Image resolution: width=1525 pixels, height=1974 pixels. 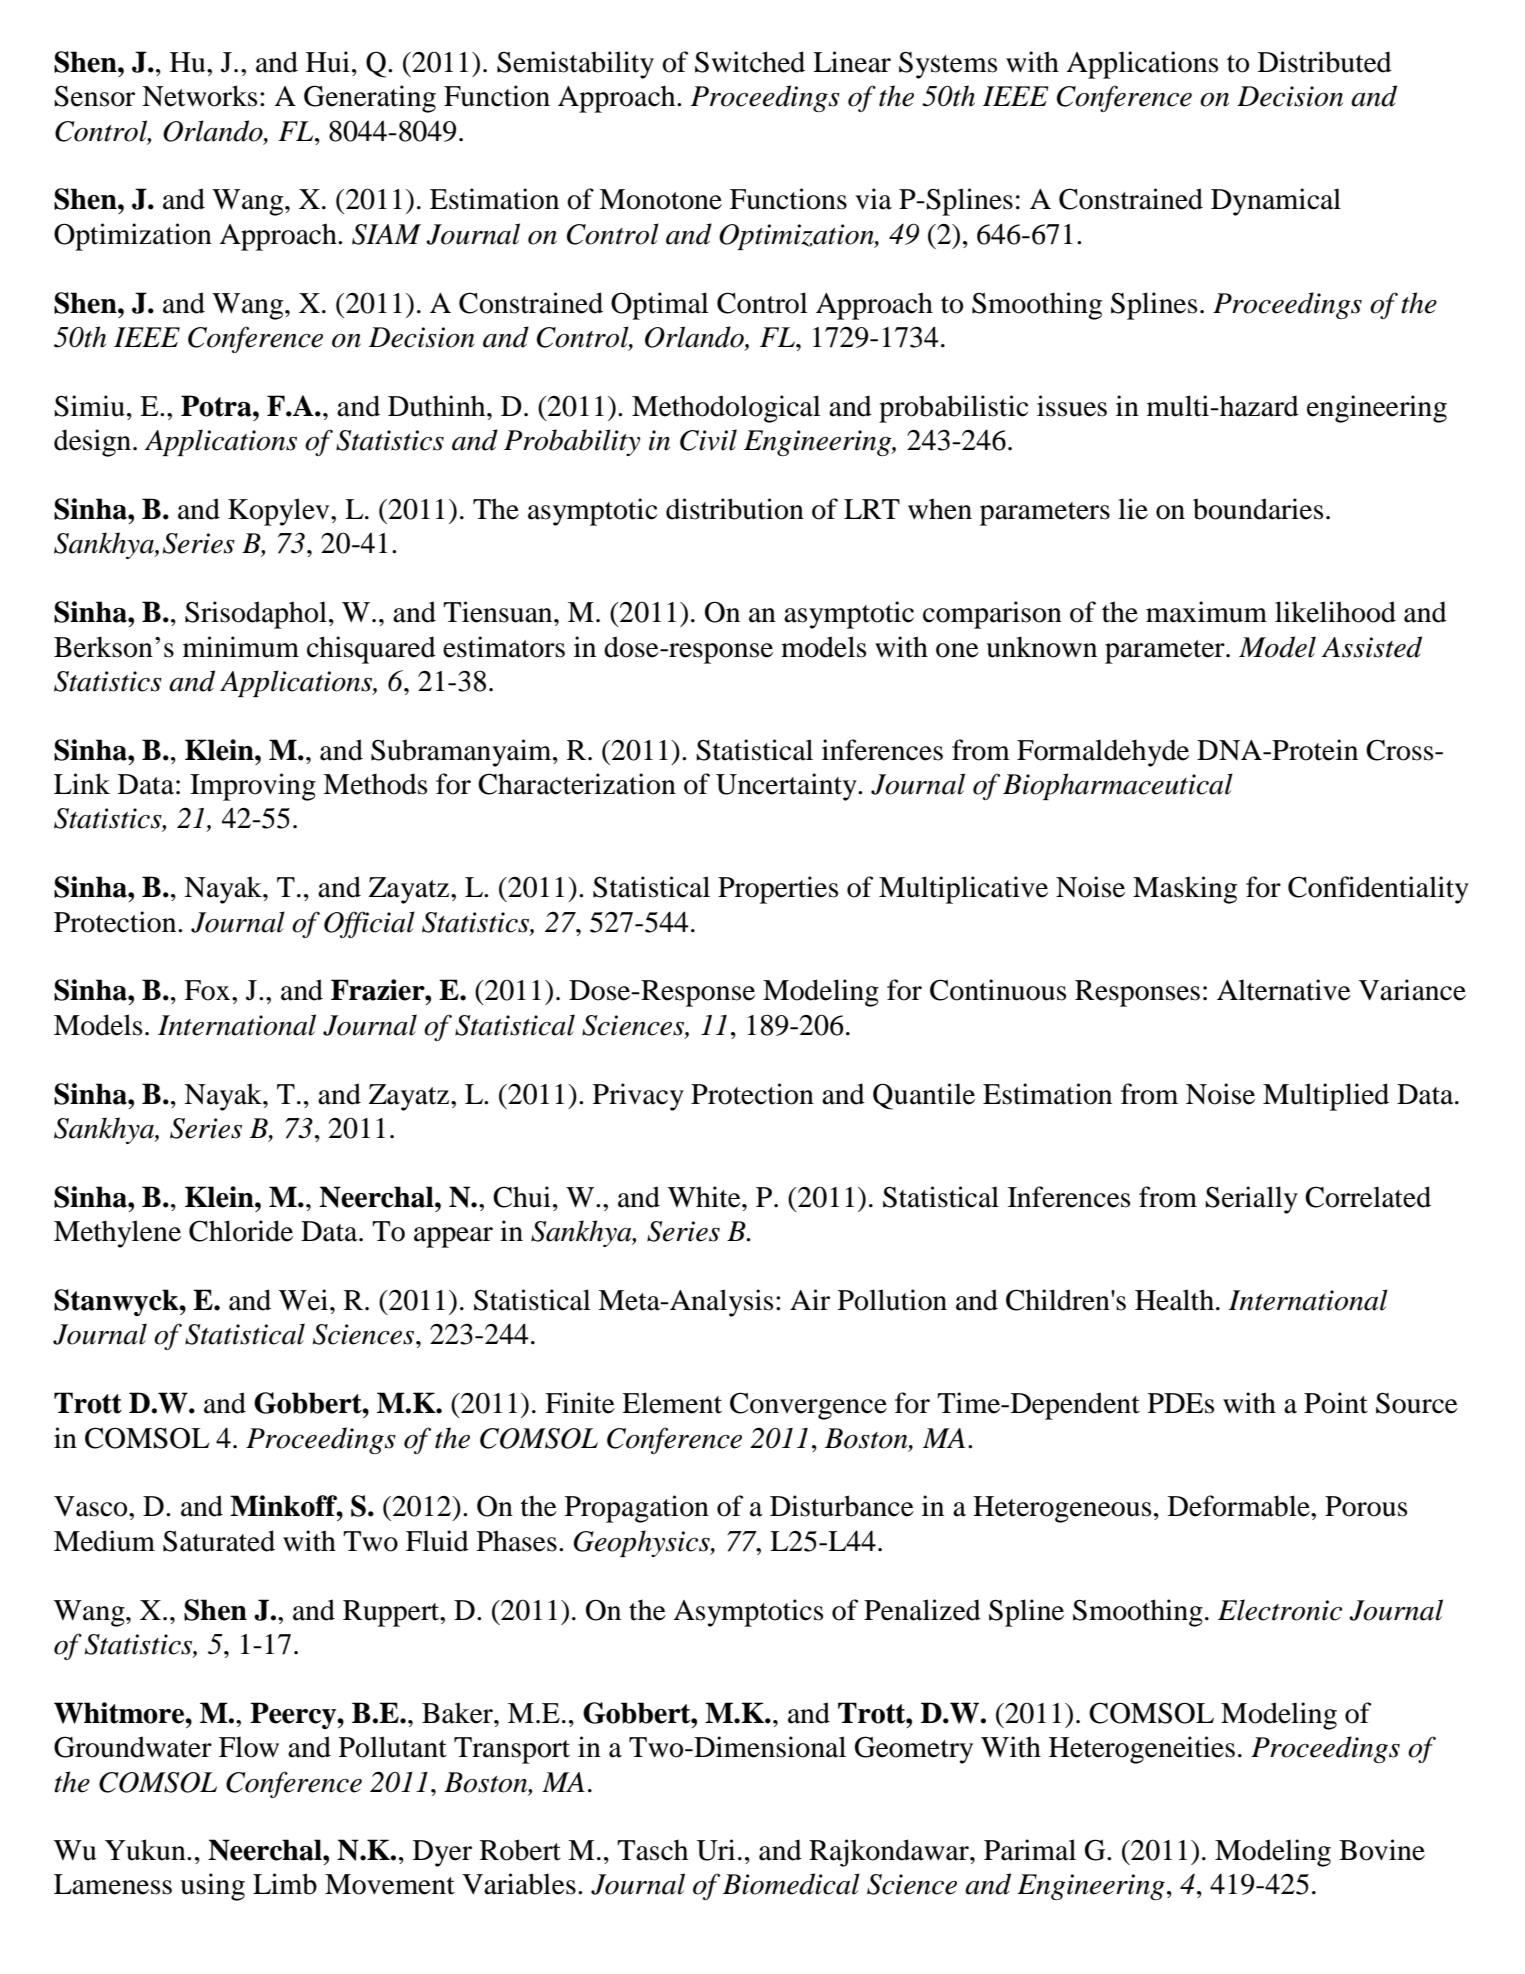 I want to click on Switched, so click(x=750, y=62).
